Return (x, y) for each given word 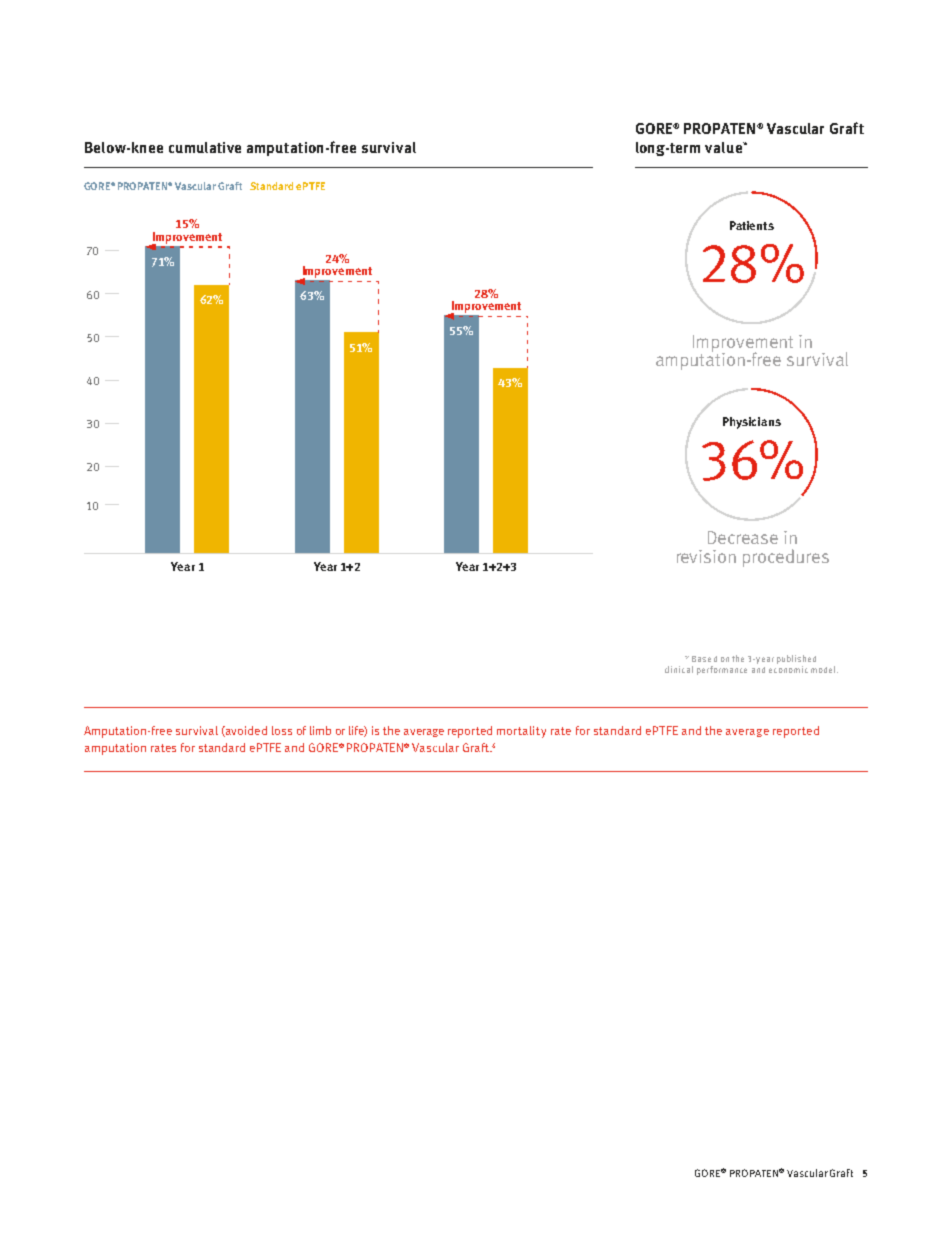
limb (320, 730)
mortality (521, 732)
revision (706, 556)
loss (282, 730)
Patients (752, 225)
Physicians (752, 423)
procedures (786, 558)
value (724, 147)
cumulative (205, 147)
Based (704, 659)
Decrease (743, 537)
